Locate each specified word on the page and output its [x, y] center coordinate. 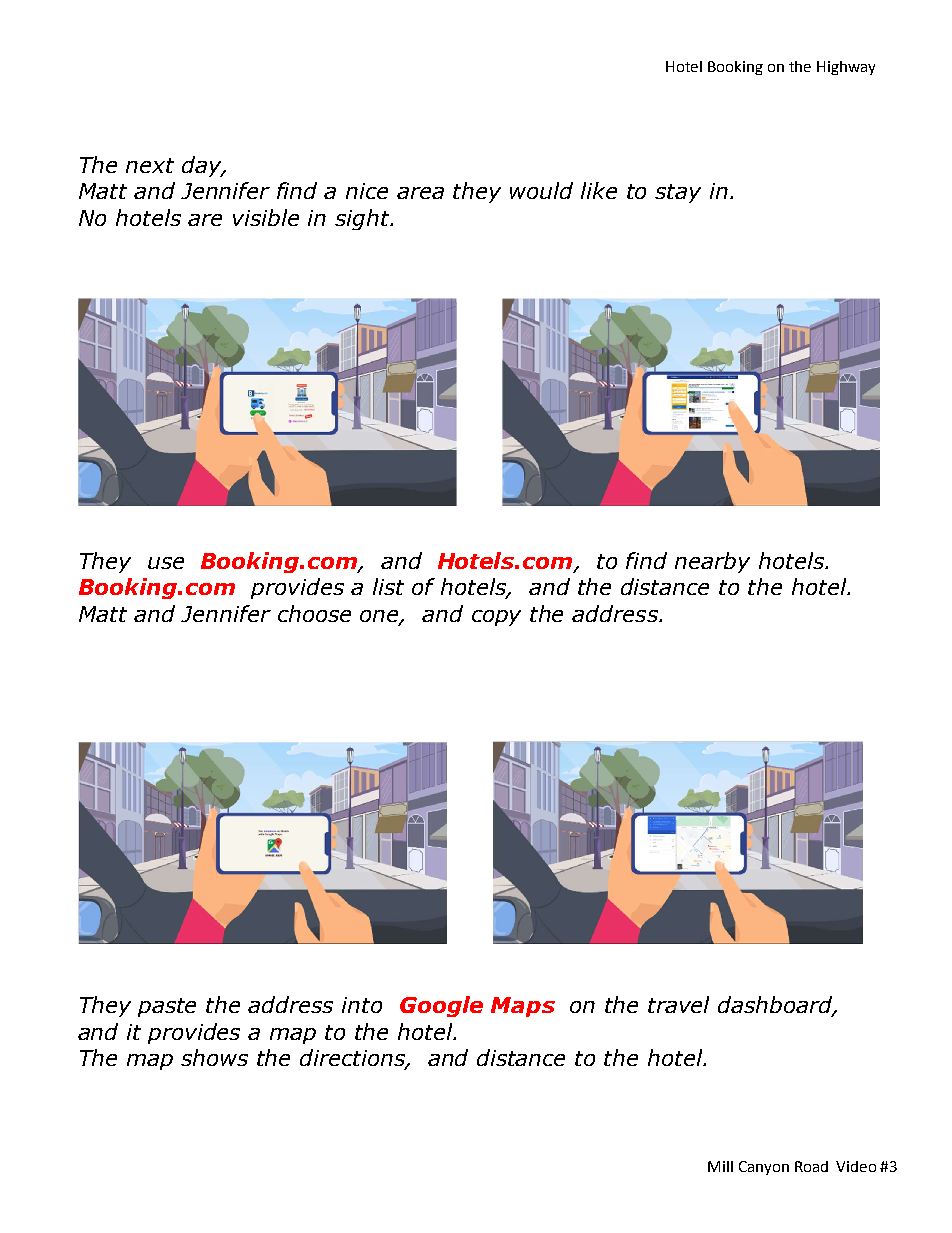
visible [266, 217]
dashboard [776, 1006]
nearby [712, 562]
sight [363, 219]
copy [496, 618]
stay [678, 193]
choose [314, 613]
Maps [523, 1007]
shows [214, 1057]
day [203, 166]
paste [167, 1007]
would [541, 190]
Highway [846, 68]
